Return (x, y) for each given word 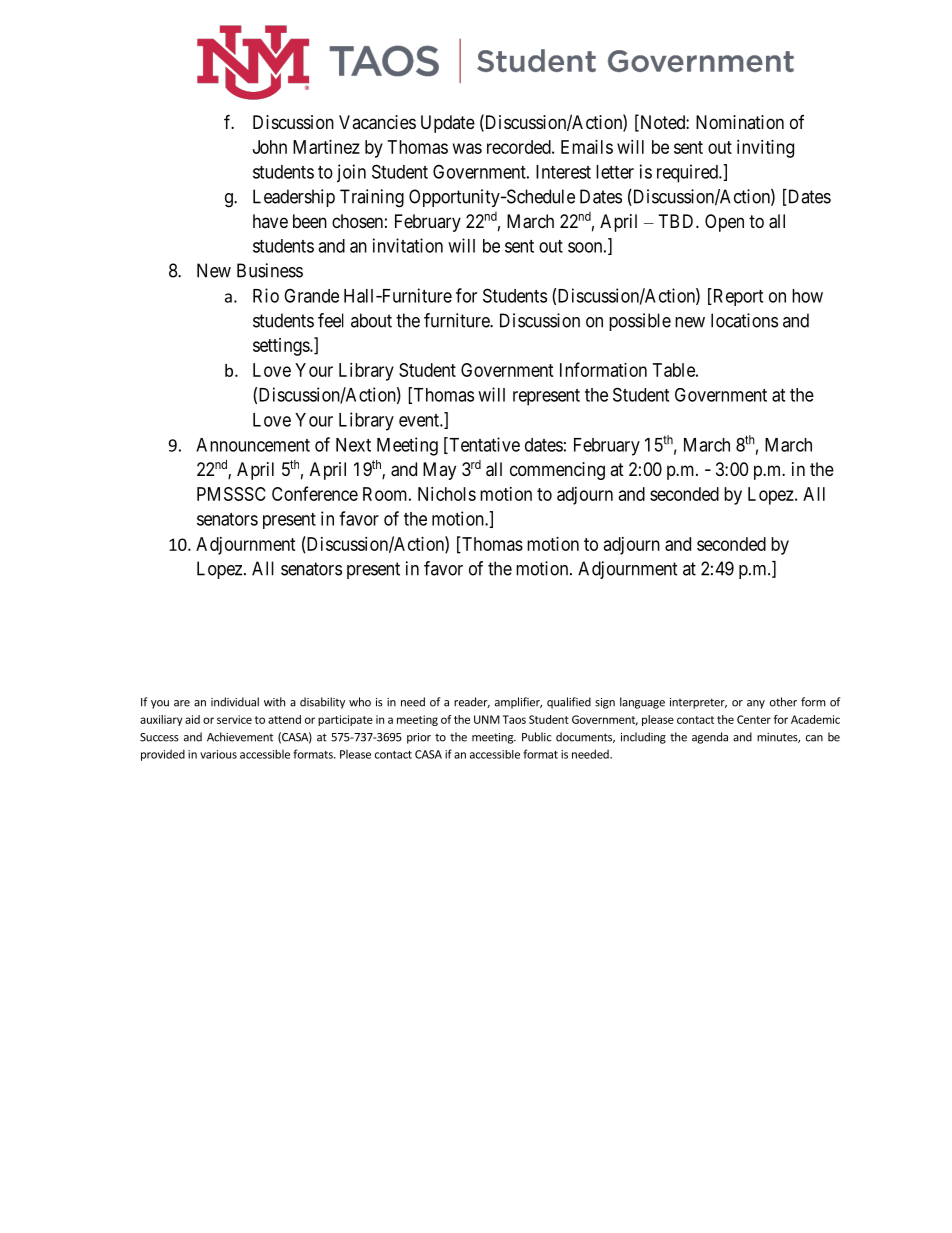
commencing (557, 471)
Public (537, 737)
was (467, 148)
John (270, 147)
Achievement (240, 737)
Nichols (447, 494)
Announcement (253, 445)
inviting (765, 149)
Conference (315, 493)
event (420, 420)
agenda (710, 738)
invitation (408, 245)
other (783, 702)
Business (270, 270)
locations (744, 320)
